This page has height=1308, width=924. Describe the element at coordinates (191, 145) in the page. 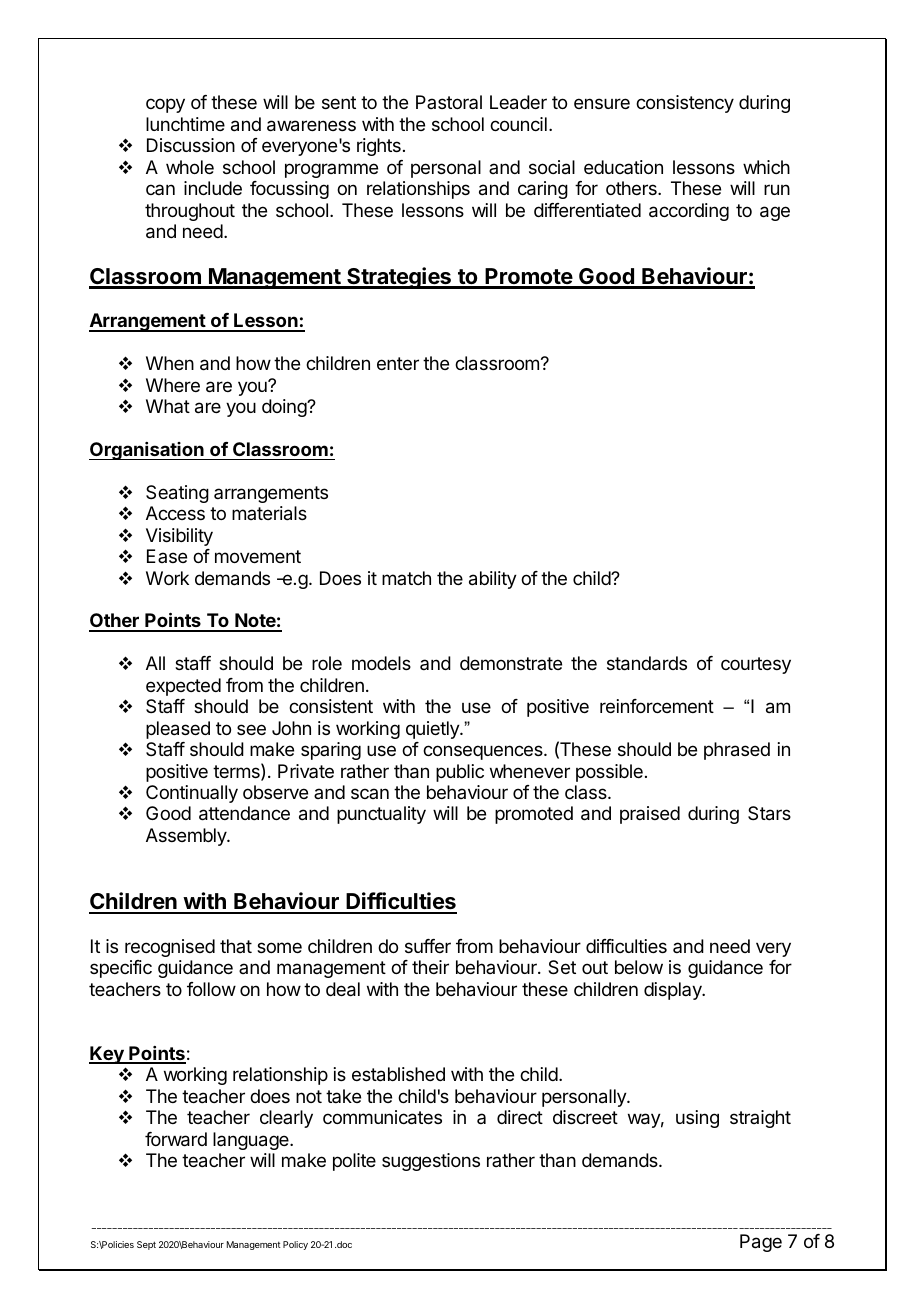

I see `Discussion` at that location.
